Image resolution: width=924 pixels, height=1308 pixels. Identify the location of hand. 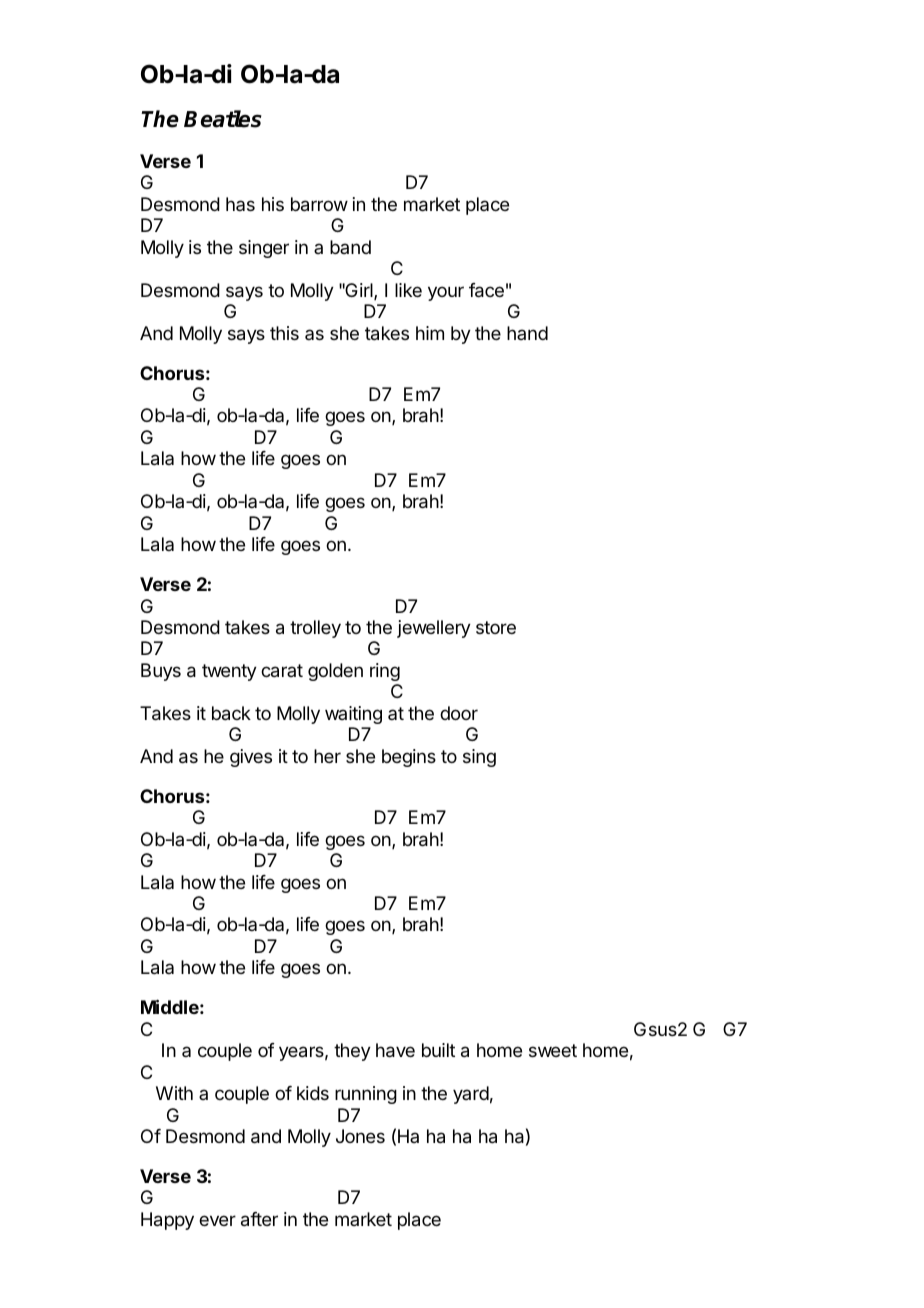
(527, 333).
